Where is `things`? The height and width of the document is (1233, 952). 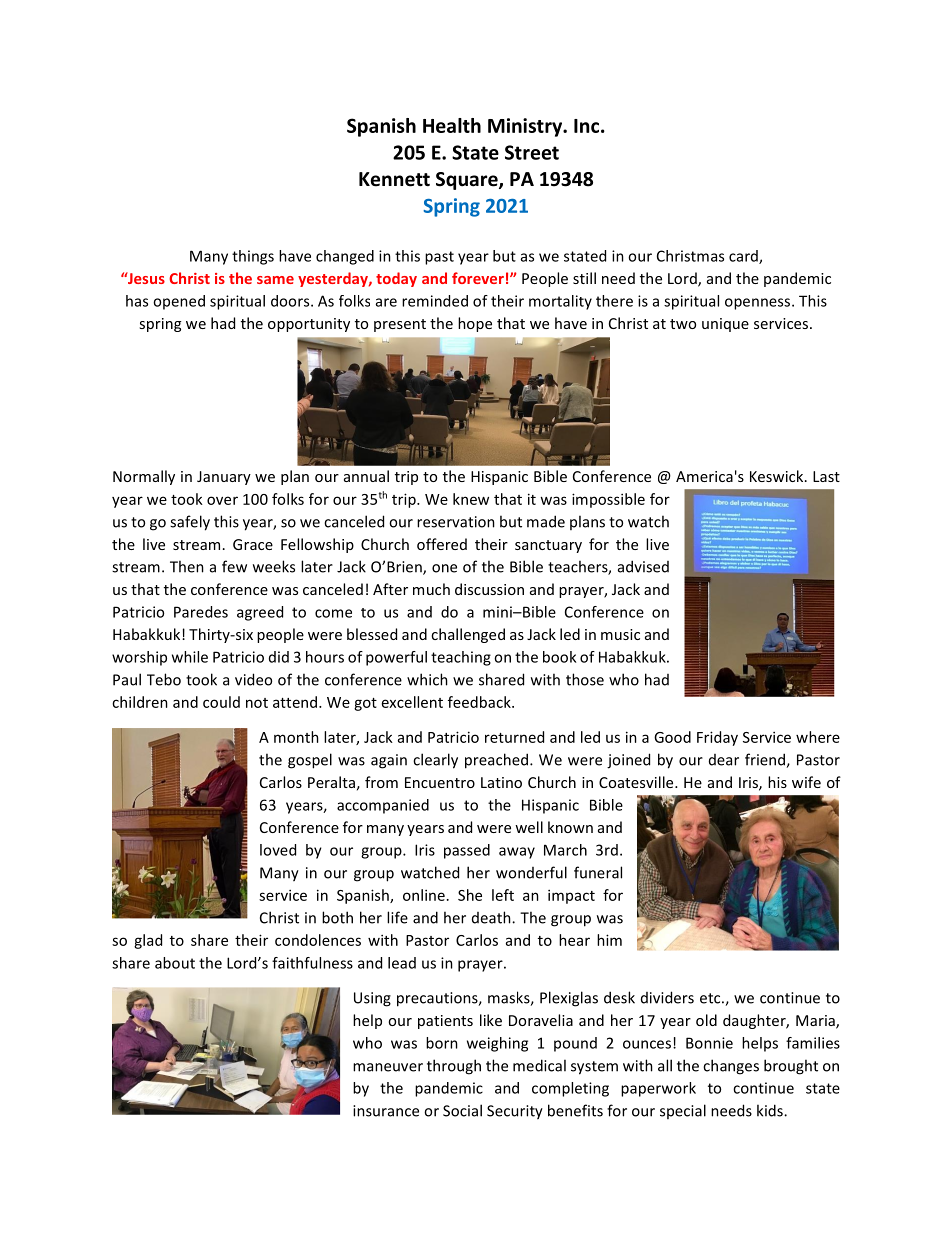 things is located at coordinates (253, 257).
